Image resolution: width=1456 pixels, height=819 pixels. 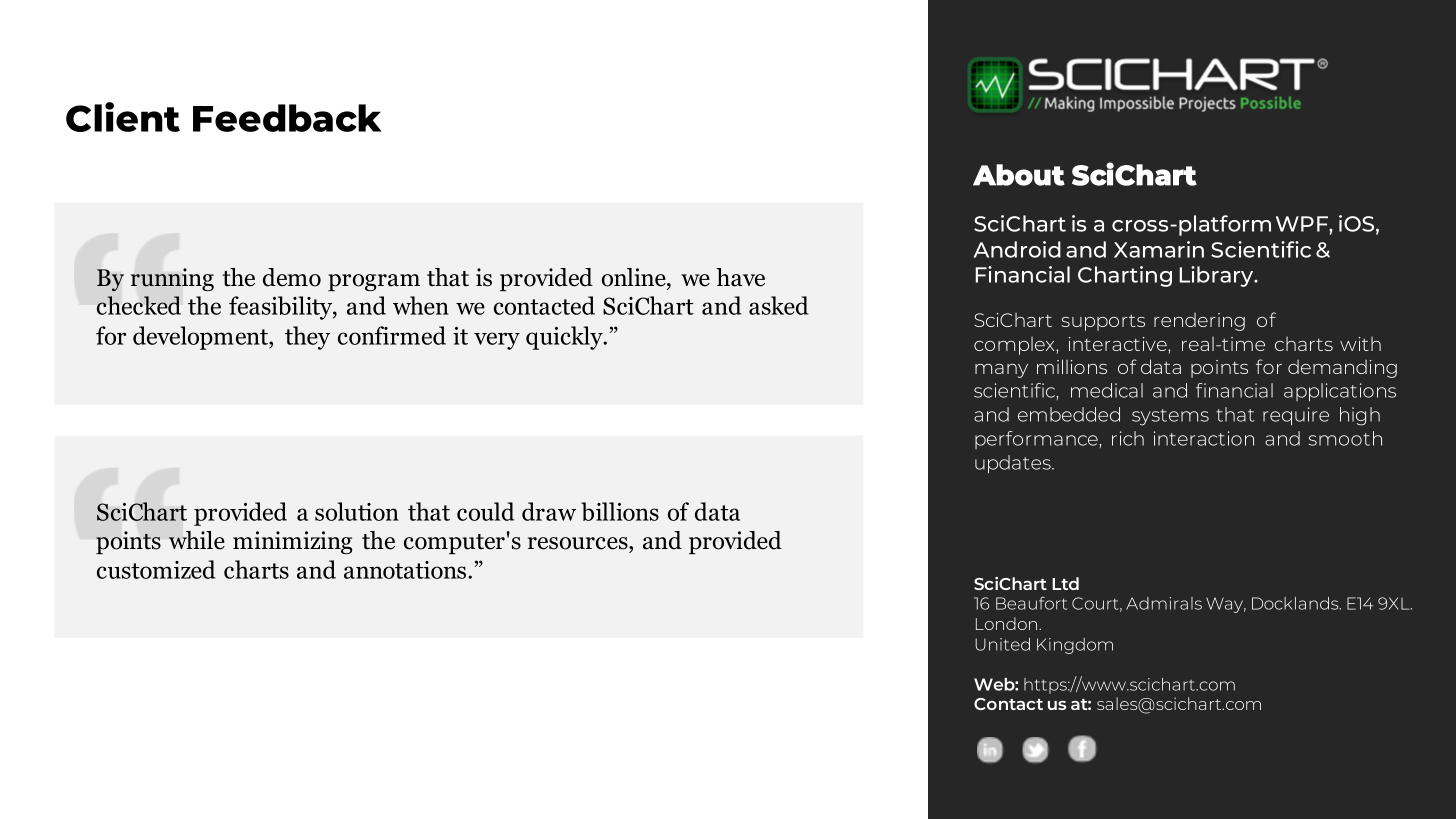 I want to click on they, so click(x=307, y=338).
